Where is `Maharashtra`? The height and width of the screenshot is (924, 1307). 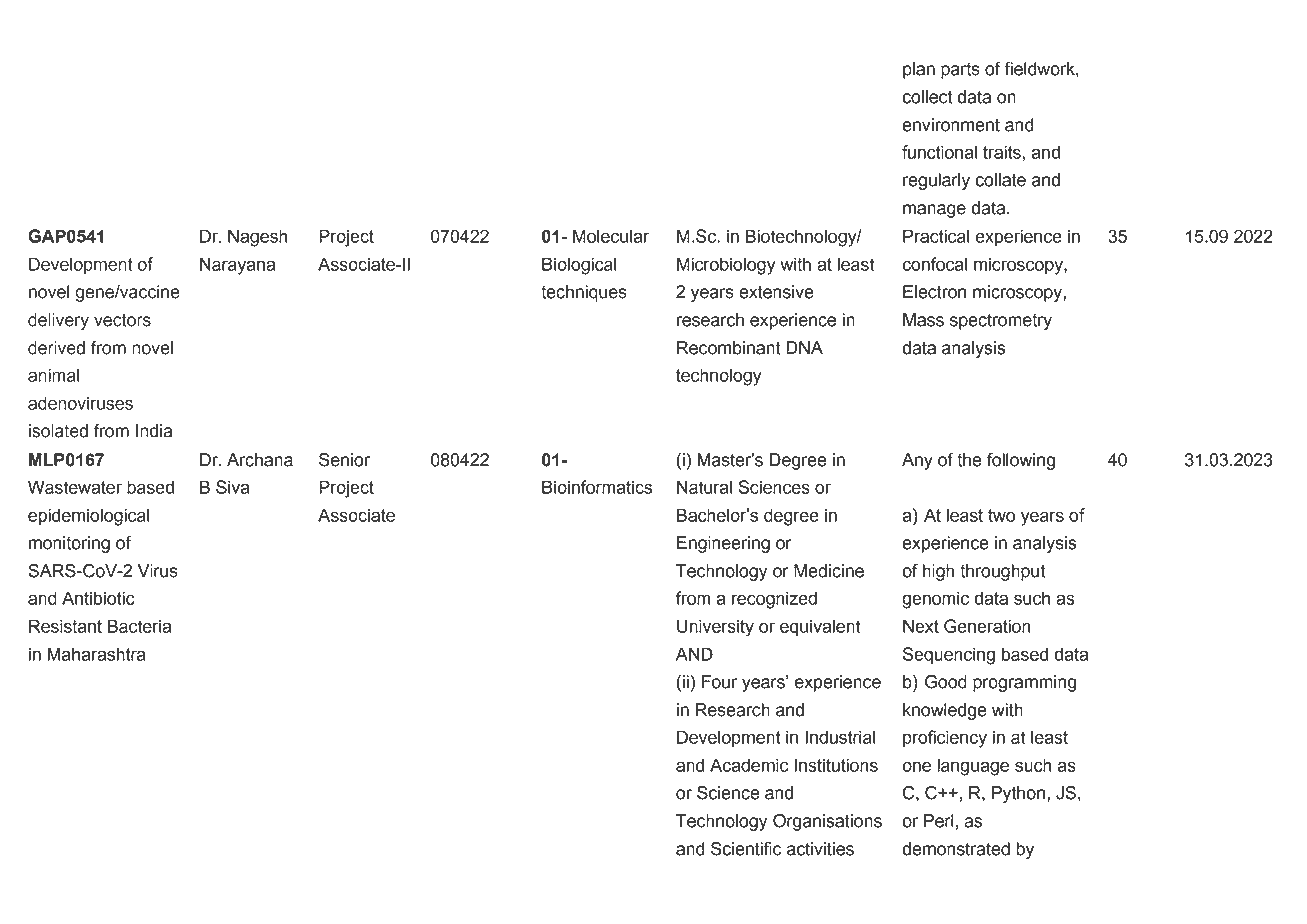
Maharashtra is located at coordinates (96, 654).
